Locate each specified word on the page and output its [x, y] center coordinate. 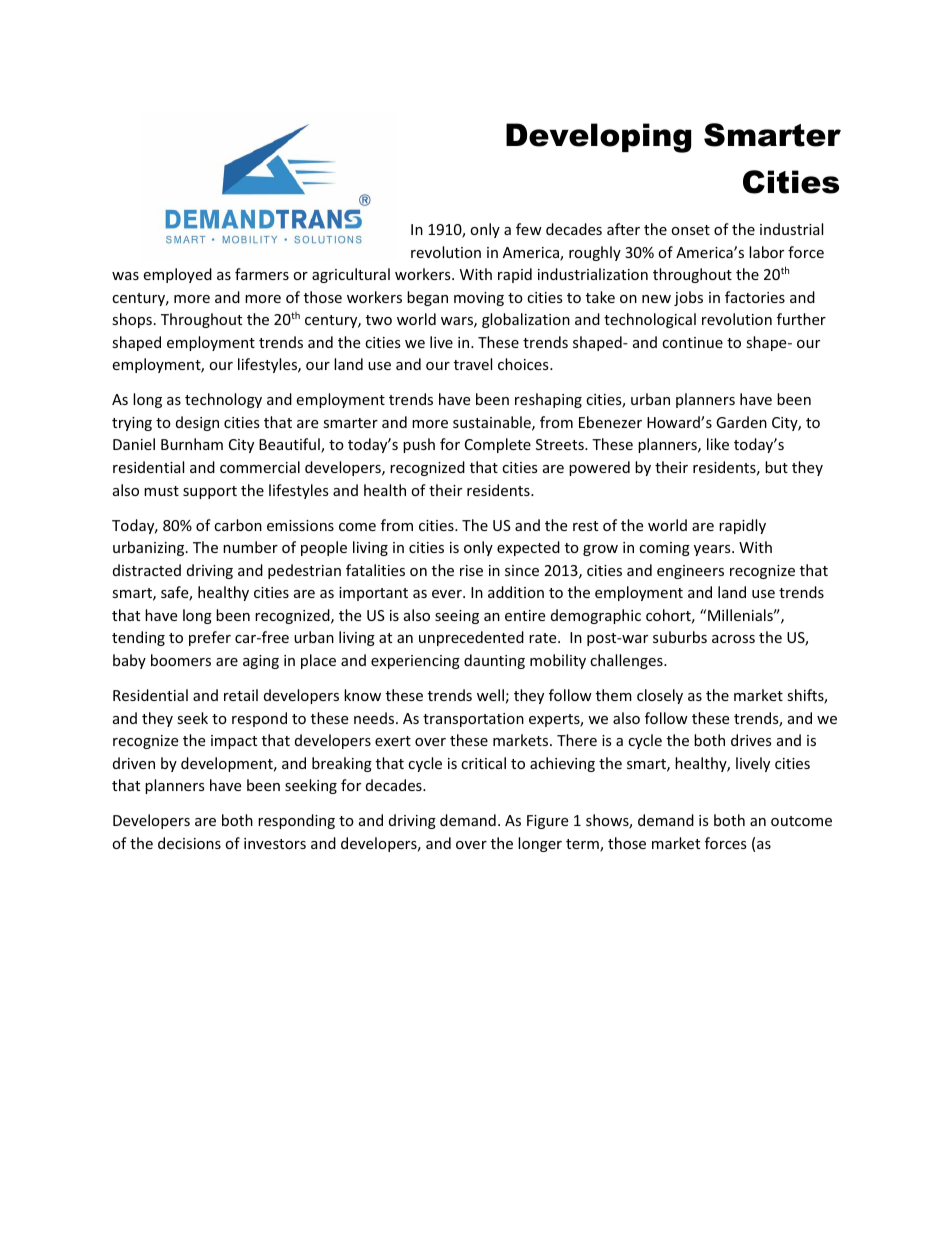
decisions [189, 843]
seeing [457, 617]
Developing [598, 138]
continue [692, 342]
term [583, 845]
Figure [547, 822]
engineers [690, 572]
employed [177, 275]
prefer [210, 638]
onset [690, 230]
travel [473, 364]
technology [223, 400]
